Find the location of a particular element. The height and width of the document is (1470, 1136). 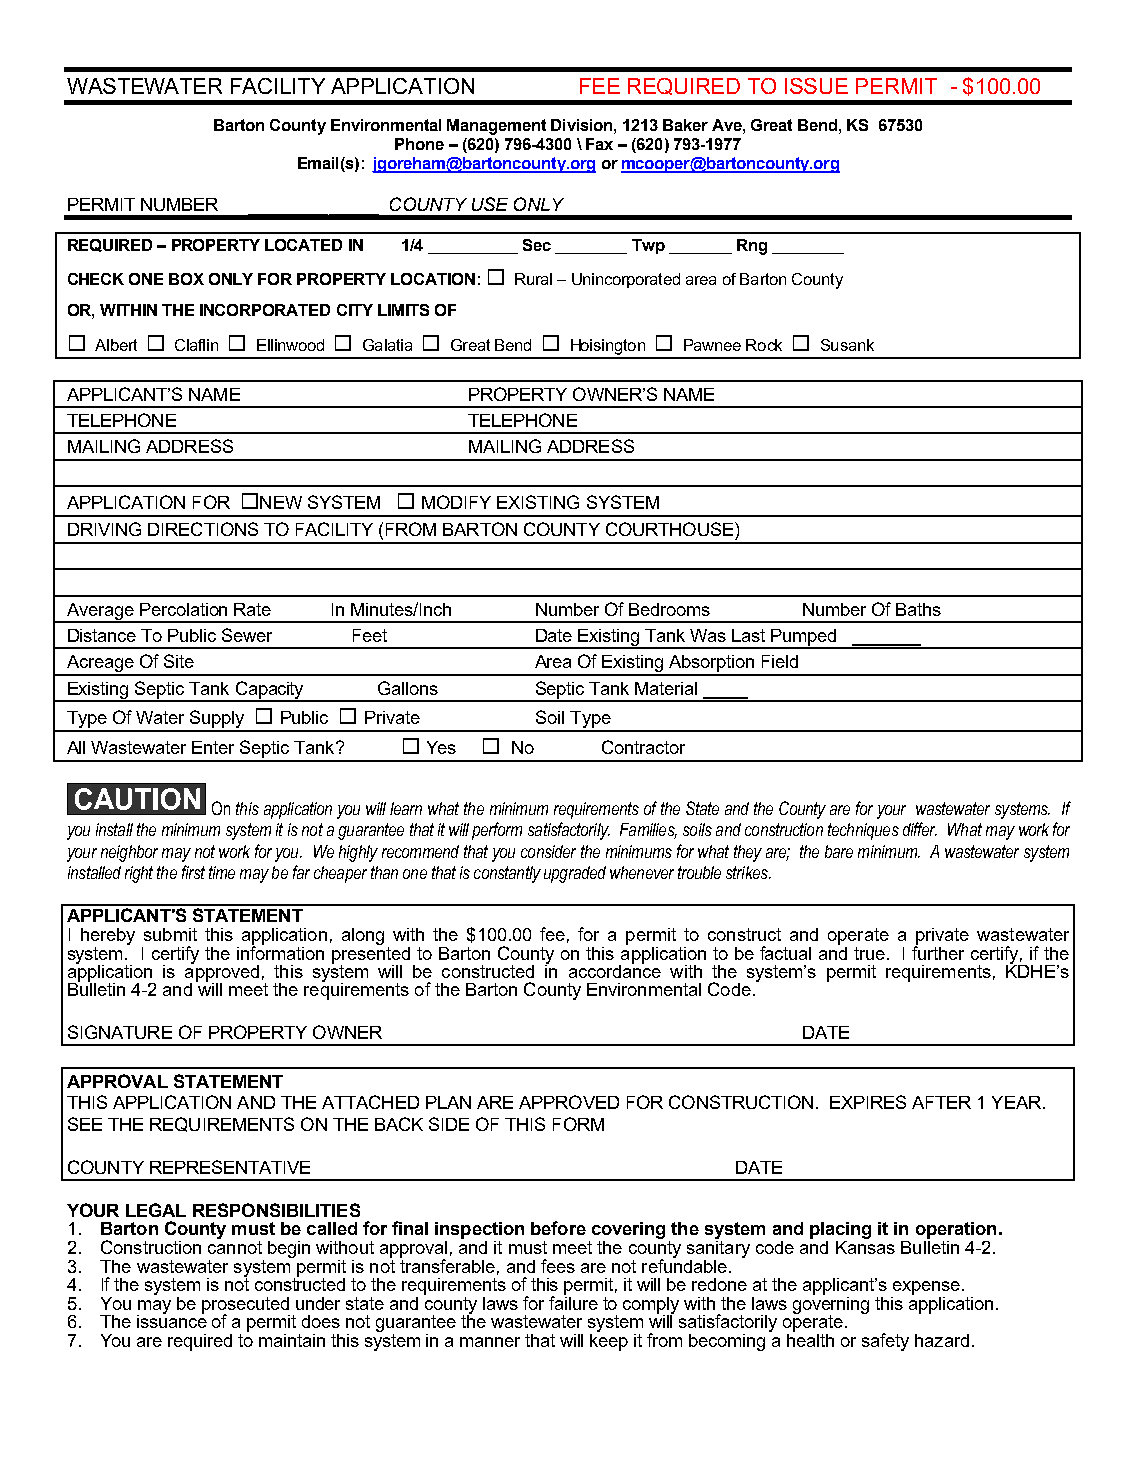

Contractor is located at coordinates (643, 747).
